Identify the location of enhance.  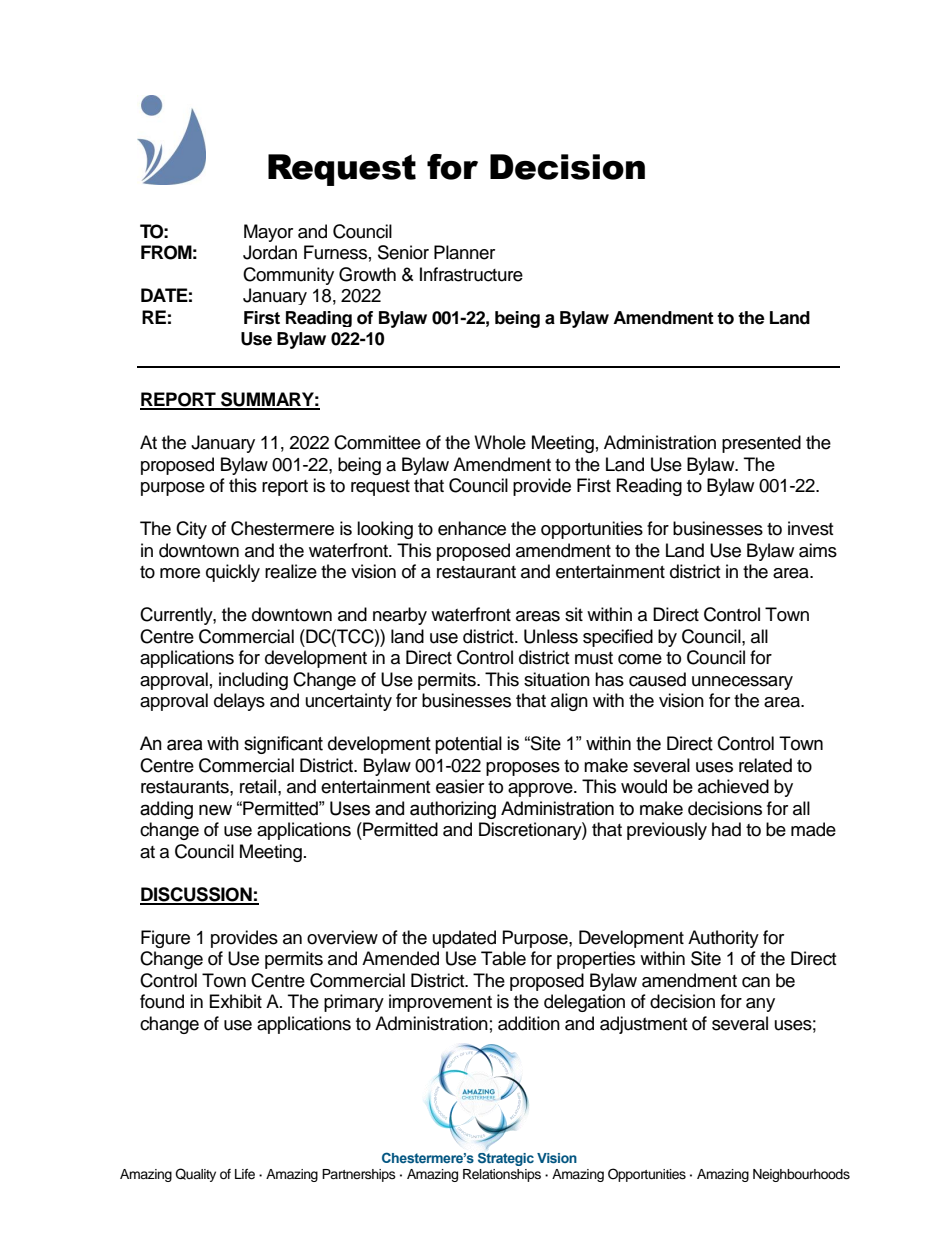
(472, 528).
